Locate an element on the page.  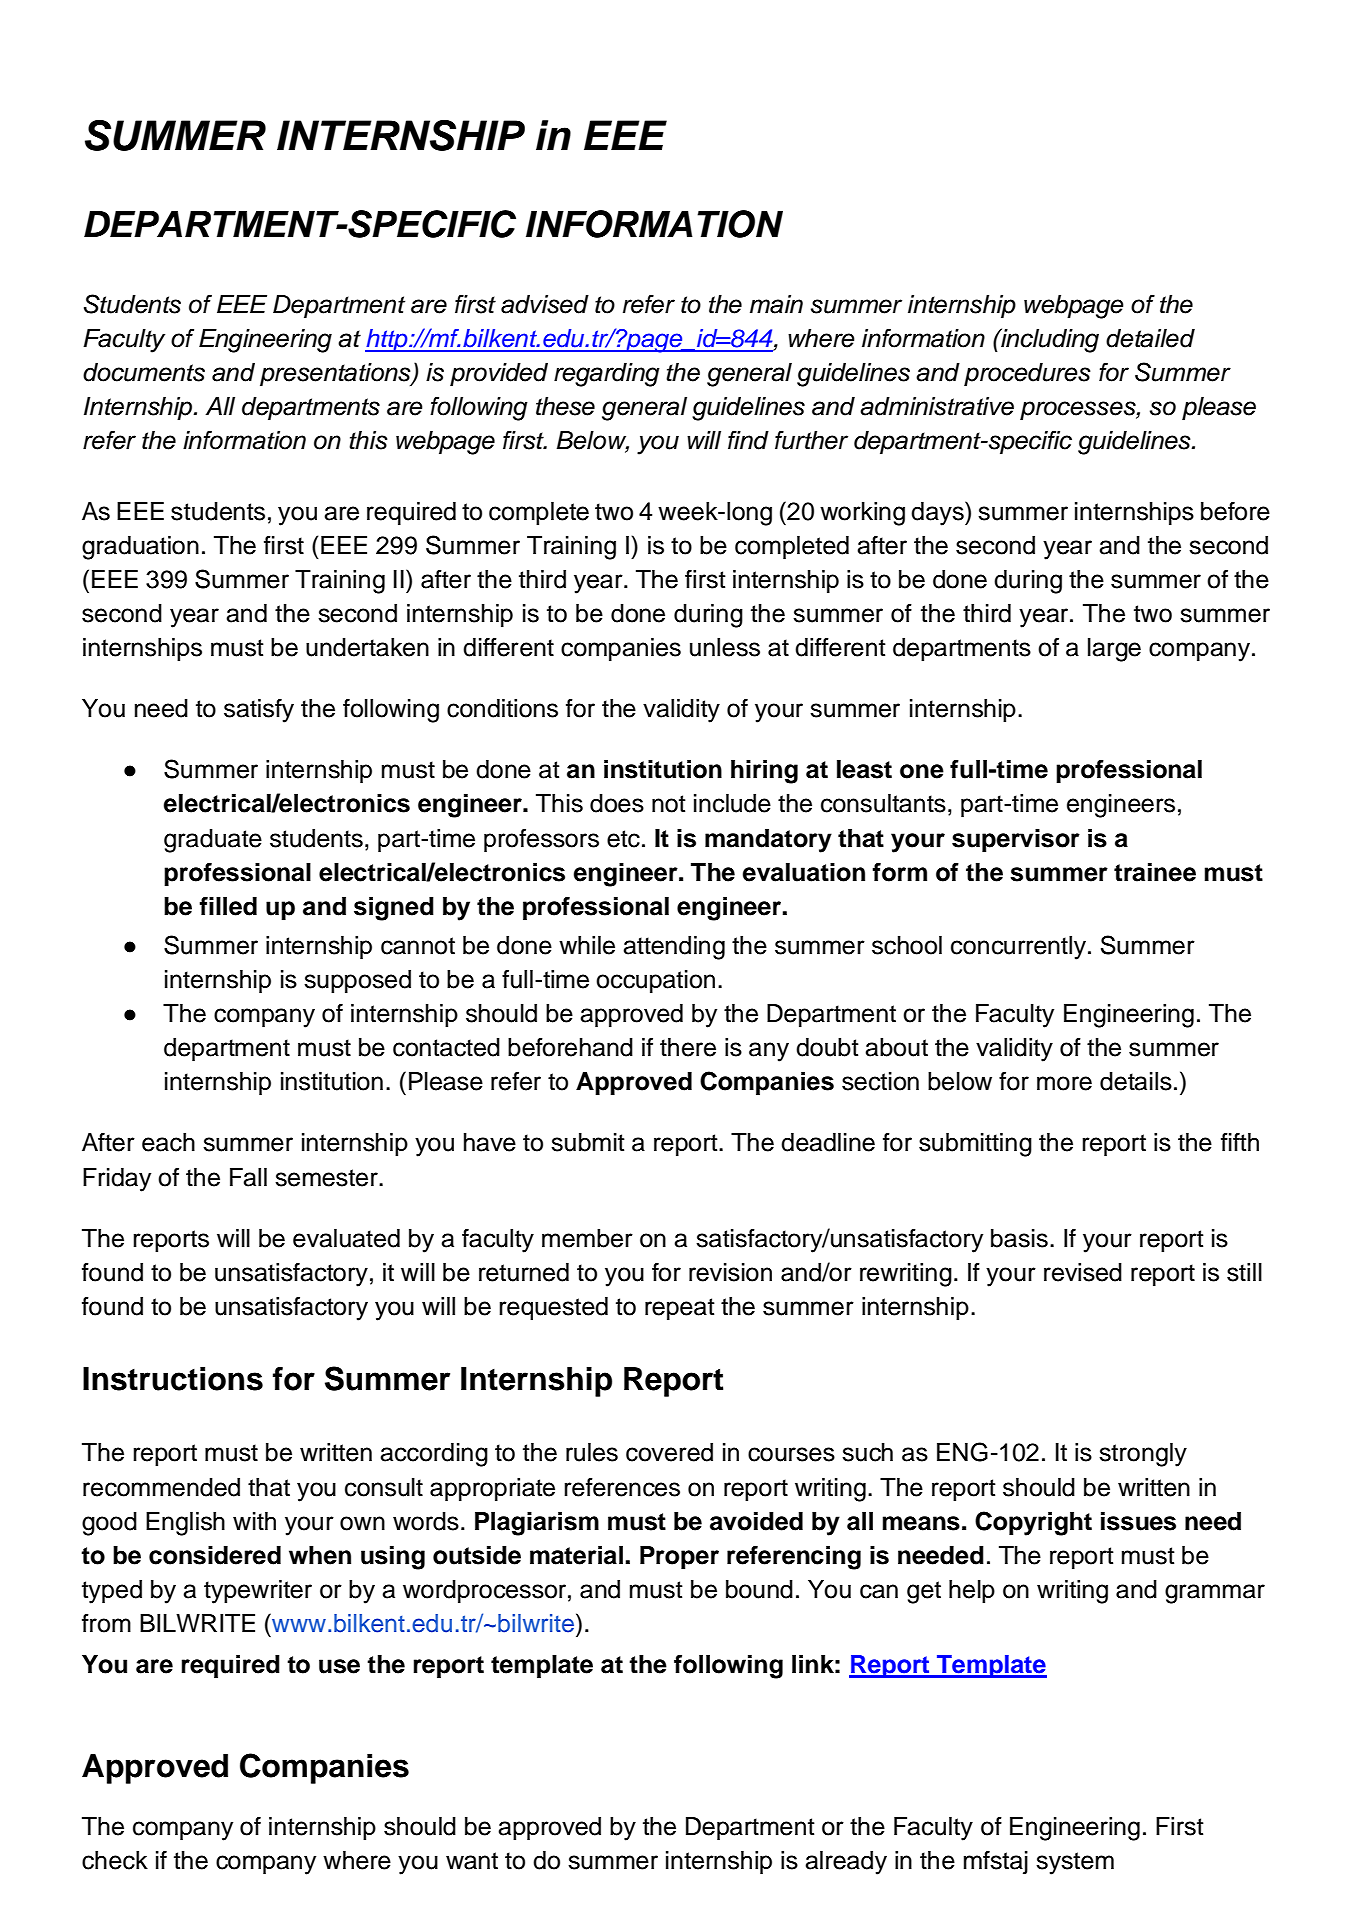
presentations is located at coordinates (336, 375).
